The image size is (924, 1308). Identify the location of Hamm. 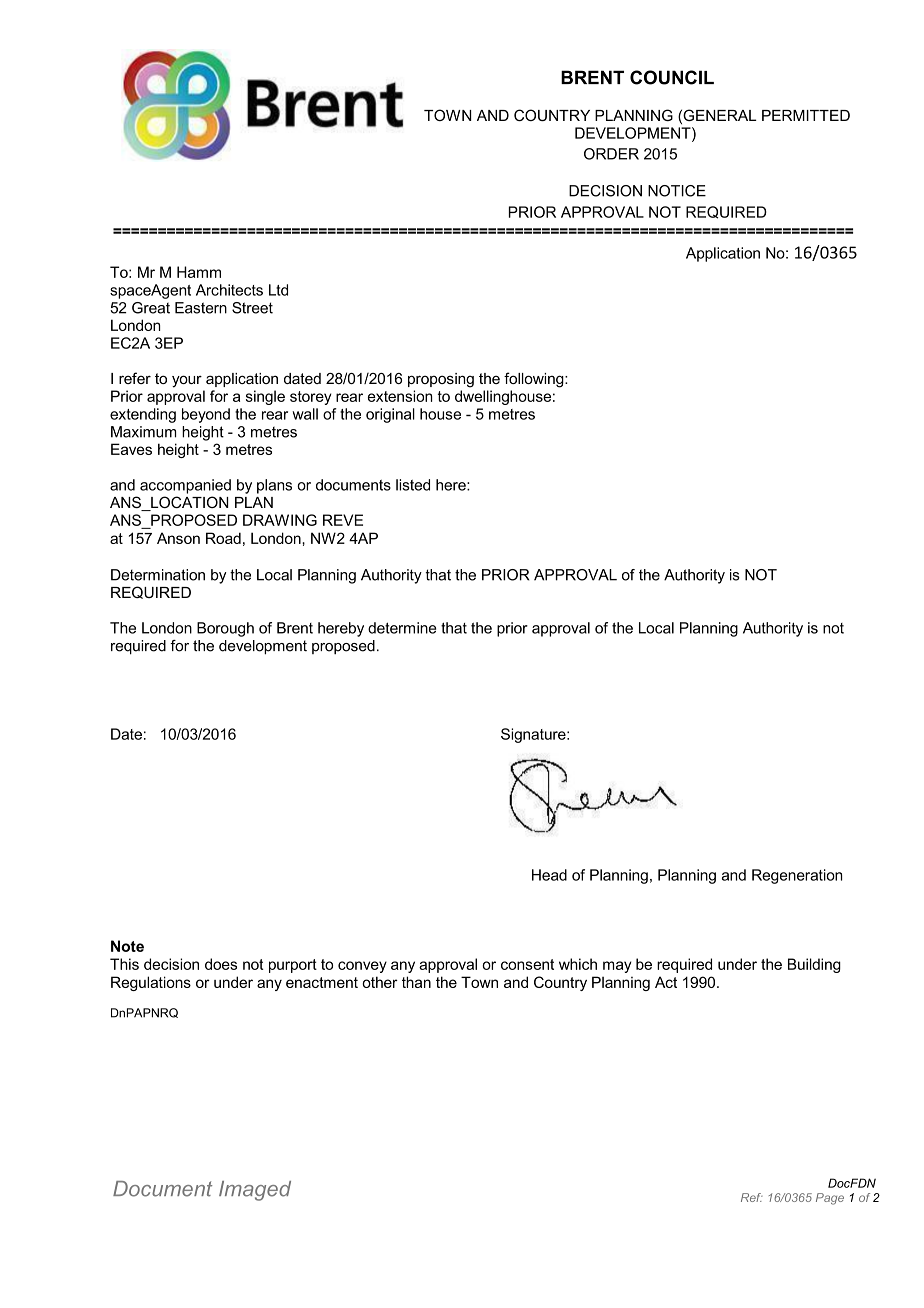
(199, 272).
